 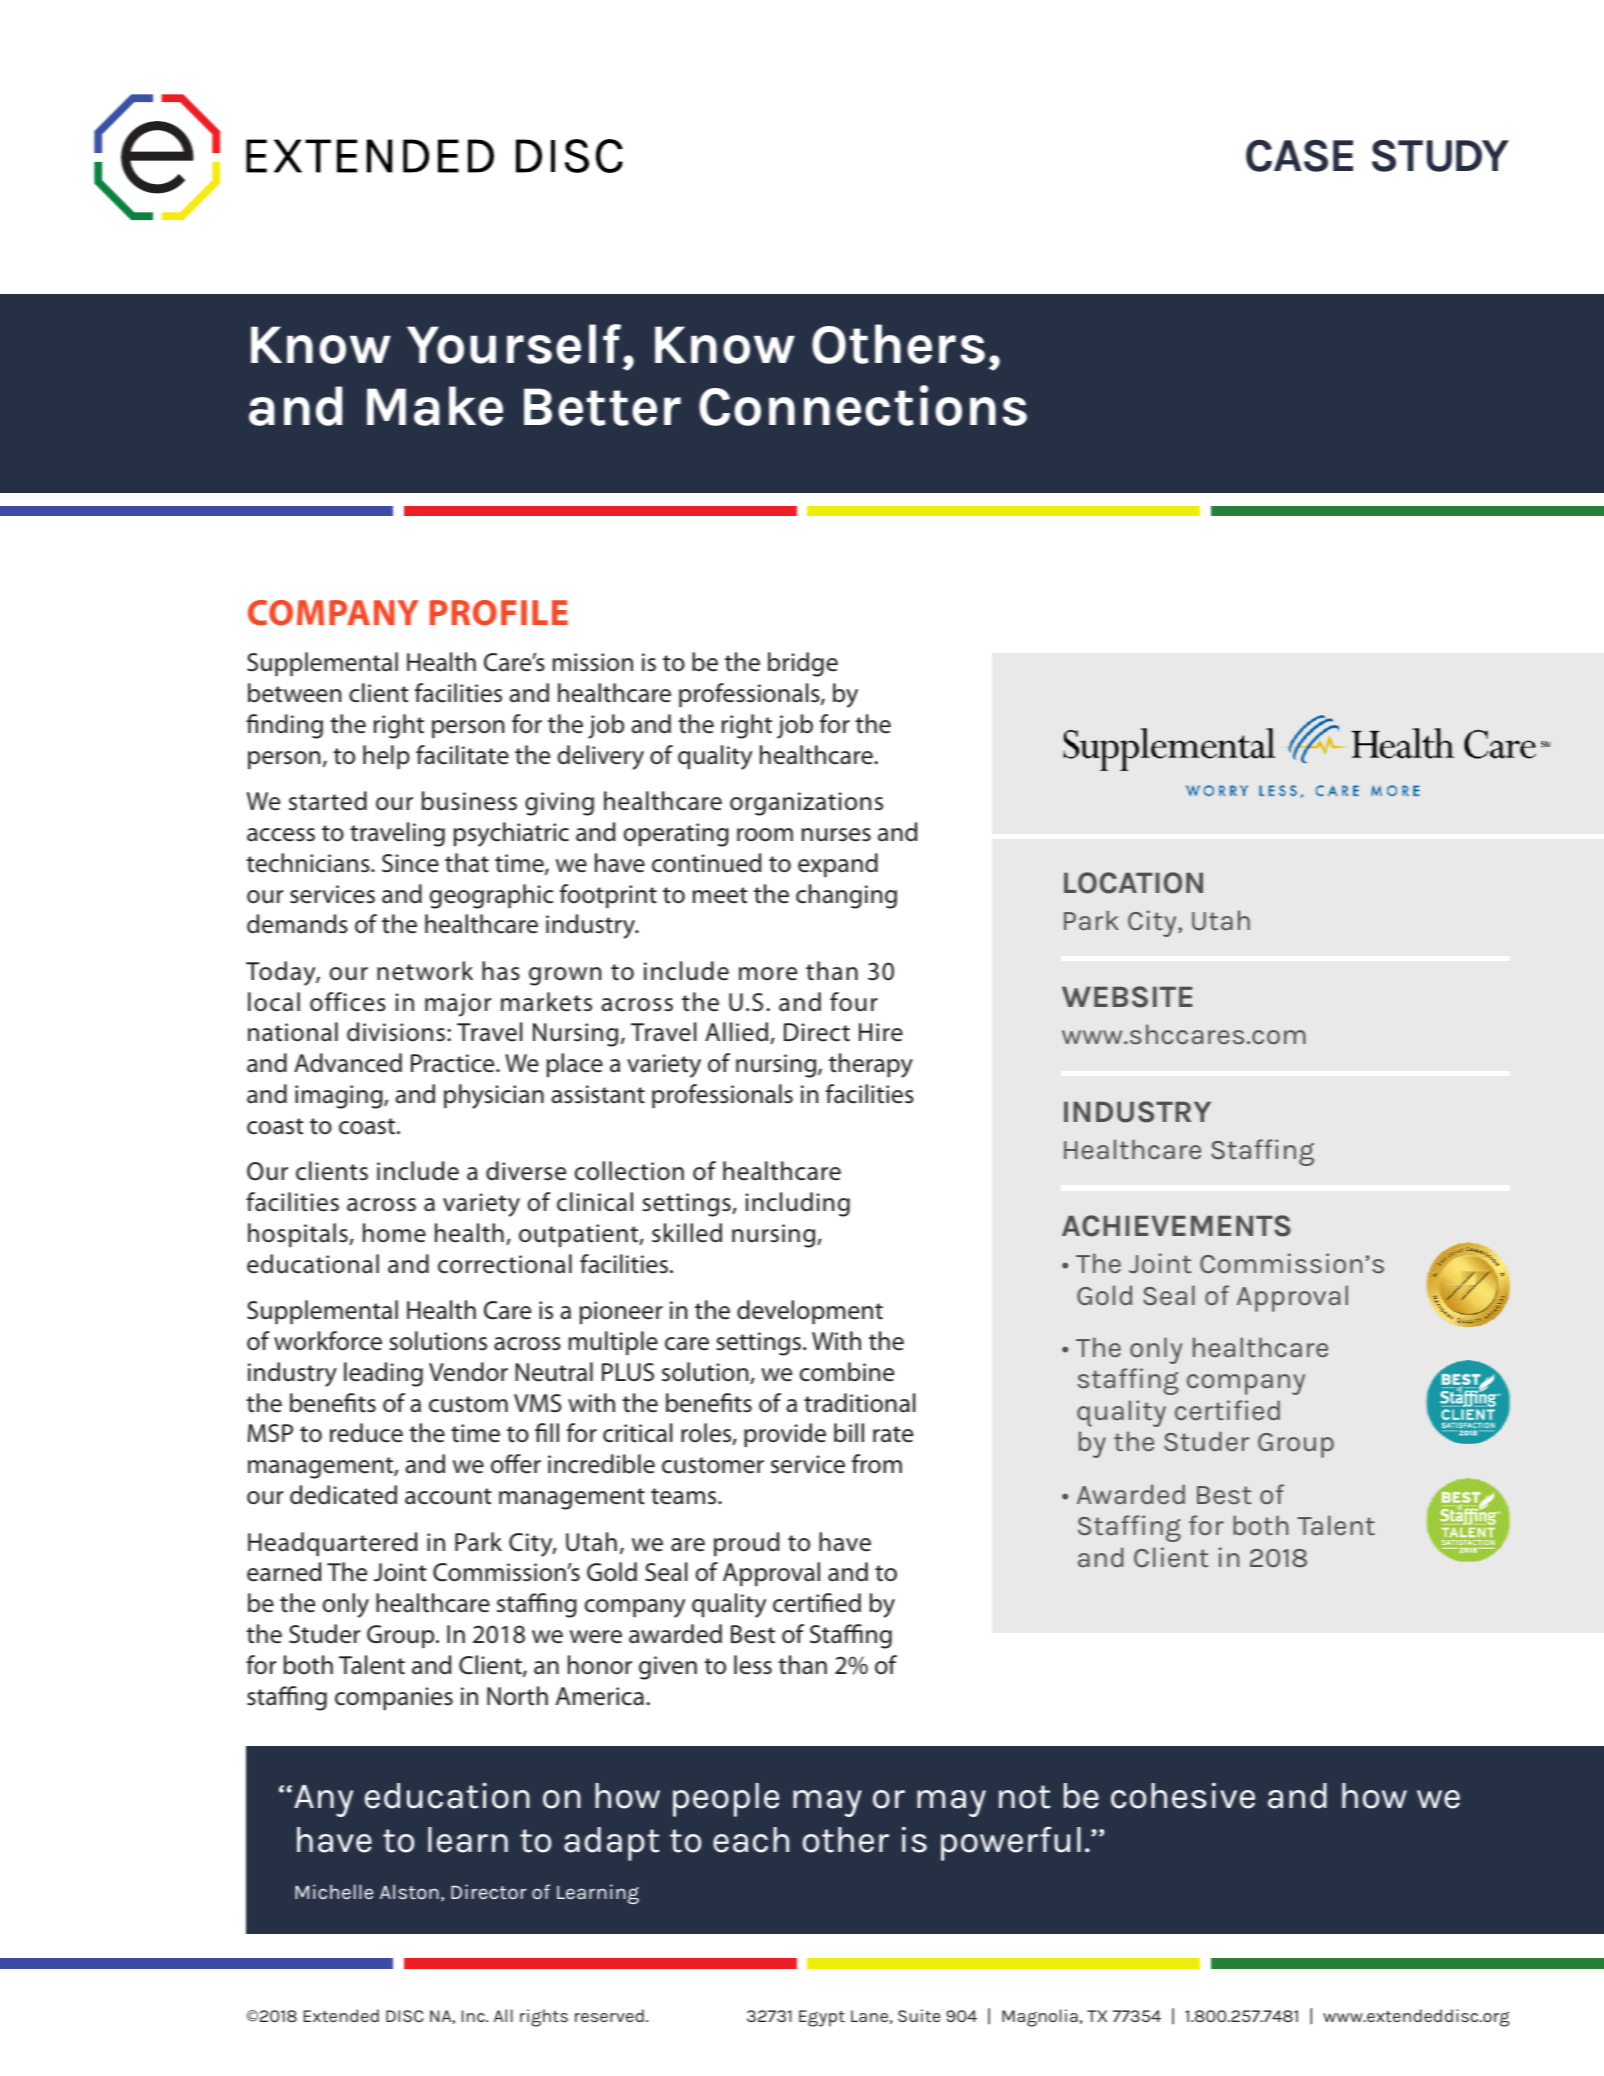 I want to click on LOCATION, so click(x=1133, y=883).
